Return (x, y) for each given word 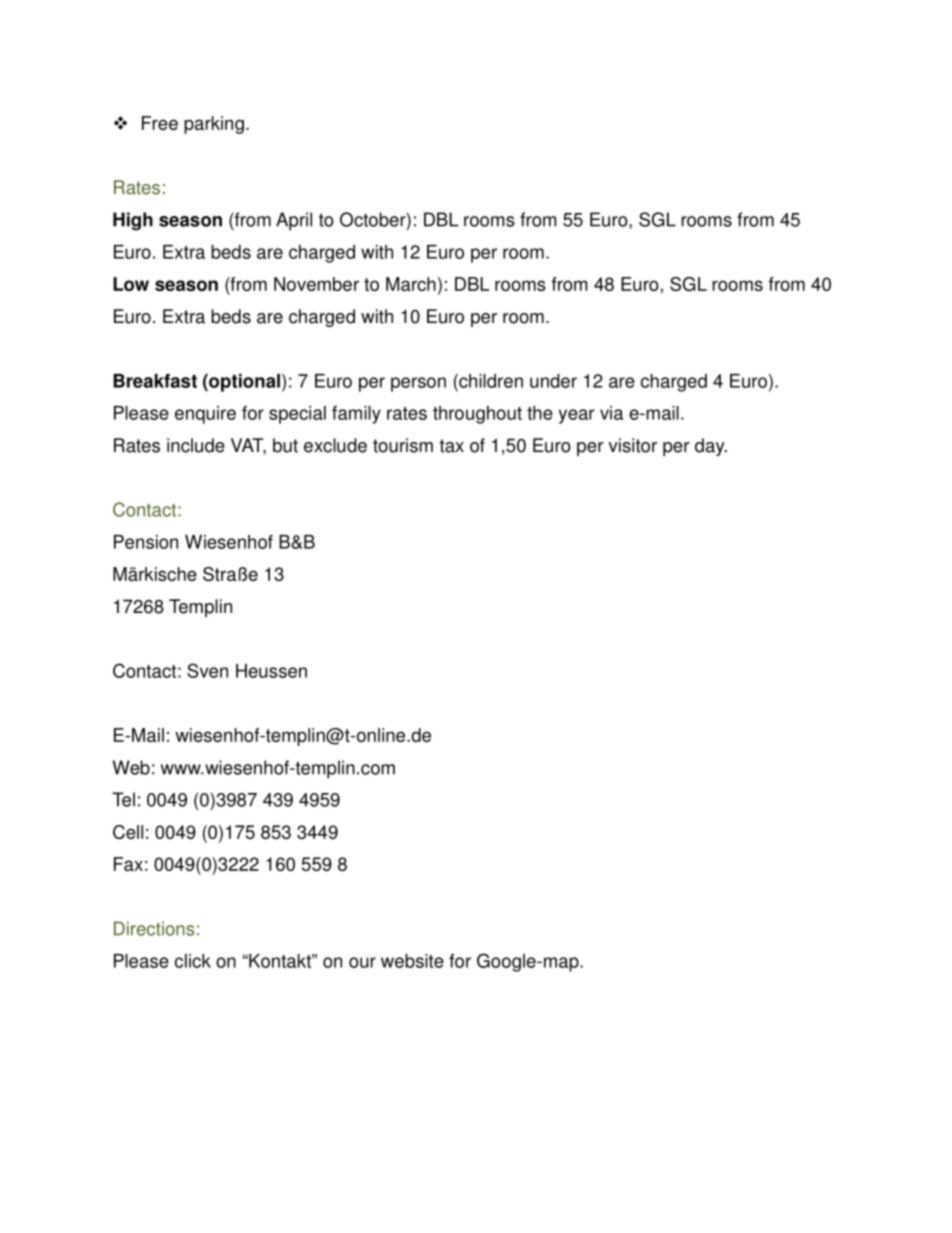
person (418, 384)
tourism (403, 445)
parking (214, 125)
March (411, 284)
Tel (123, 799)
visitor (633, 445)
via (611, 413)
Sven (207, 670)
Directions (154, 928)
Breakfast (155, 381)
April (294, 221)
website (412, 961)
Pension (146, 542)
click (193, 961)
